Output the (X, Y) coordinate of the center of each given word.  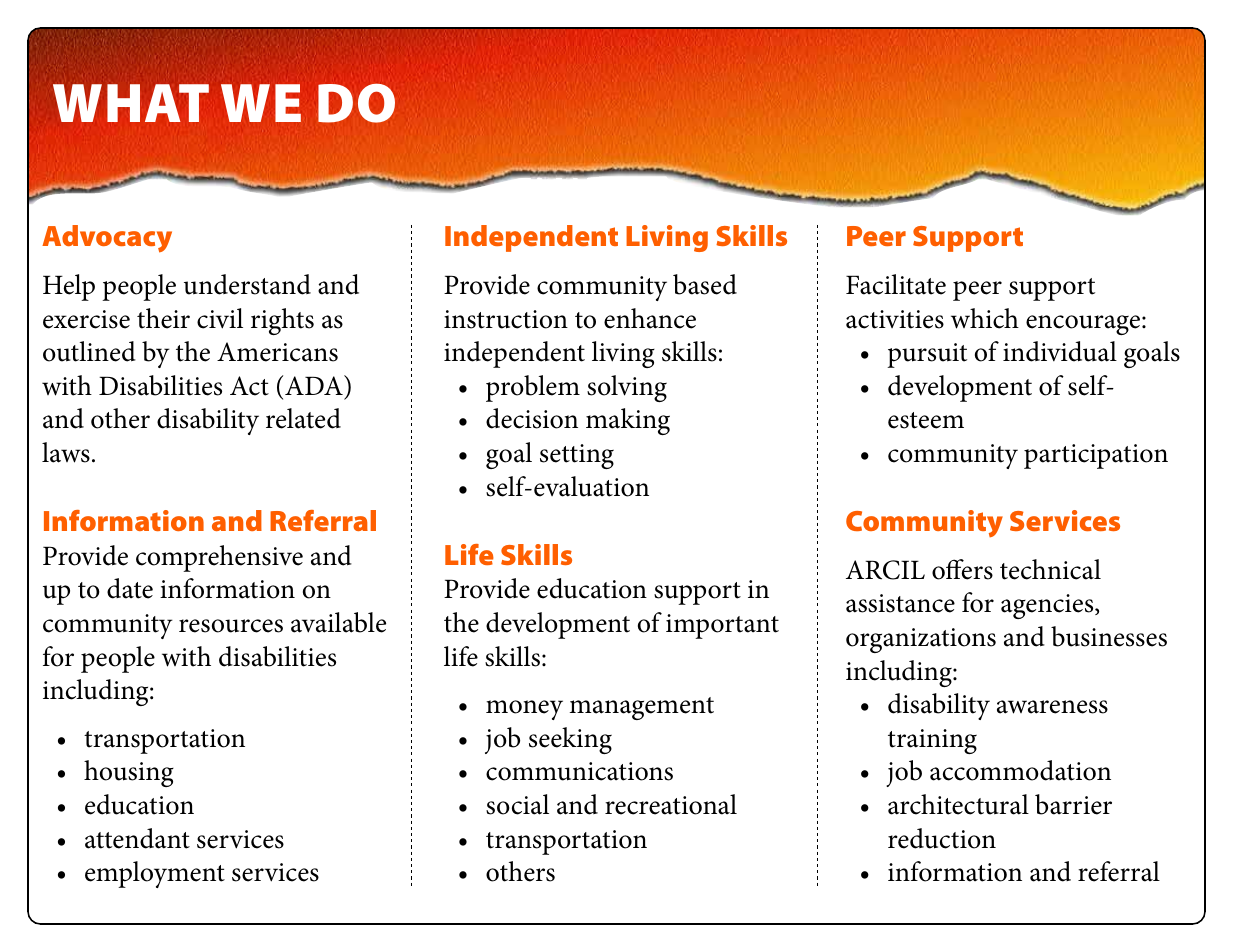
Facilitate (896, 284)
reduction (942, 838)
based (705, 284)
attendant (137, 838)
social (517, 804)
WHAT (131, 103)
